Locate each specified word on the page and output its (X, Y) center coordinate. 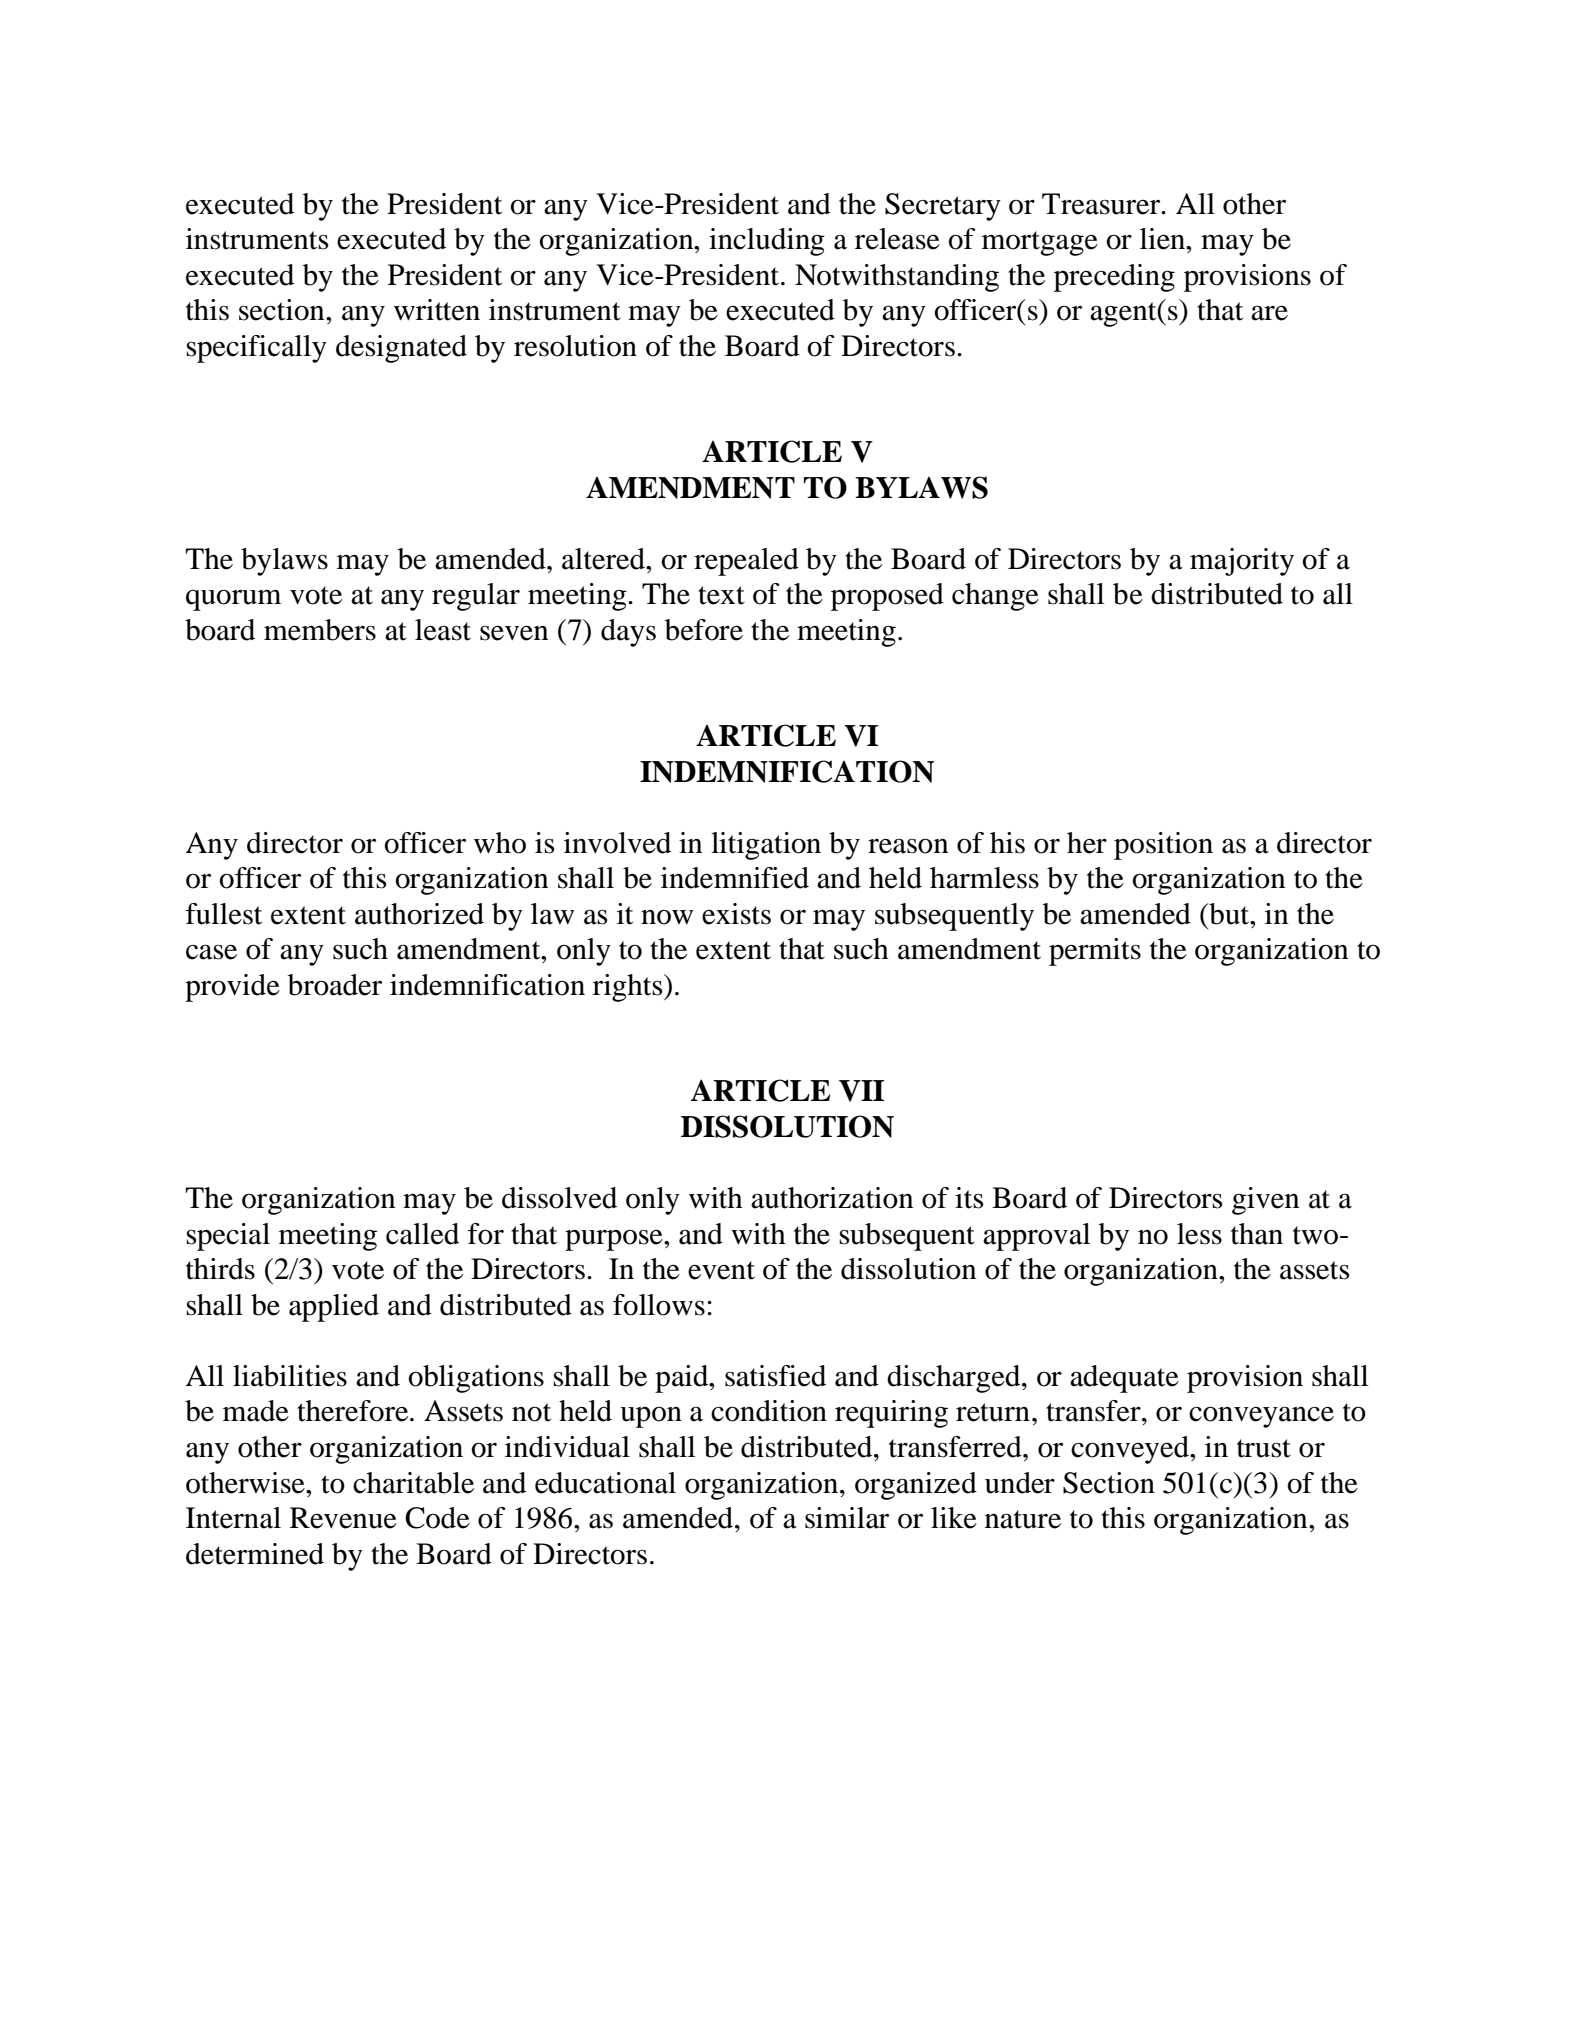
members (320, 630)
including (767, 242)
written (437, 310)
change (995, 597)
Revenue (343, 1518)
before (704, 630)
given (1266, 1201)
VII (862, 1091)
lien (1164, 239)
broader (335, 985)
